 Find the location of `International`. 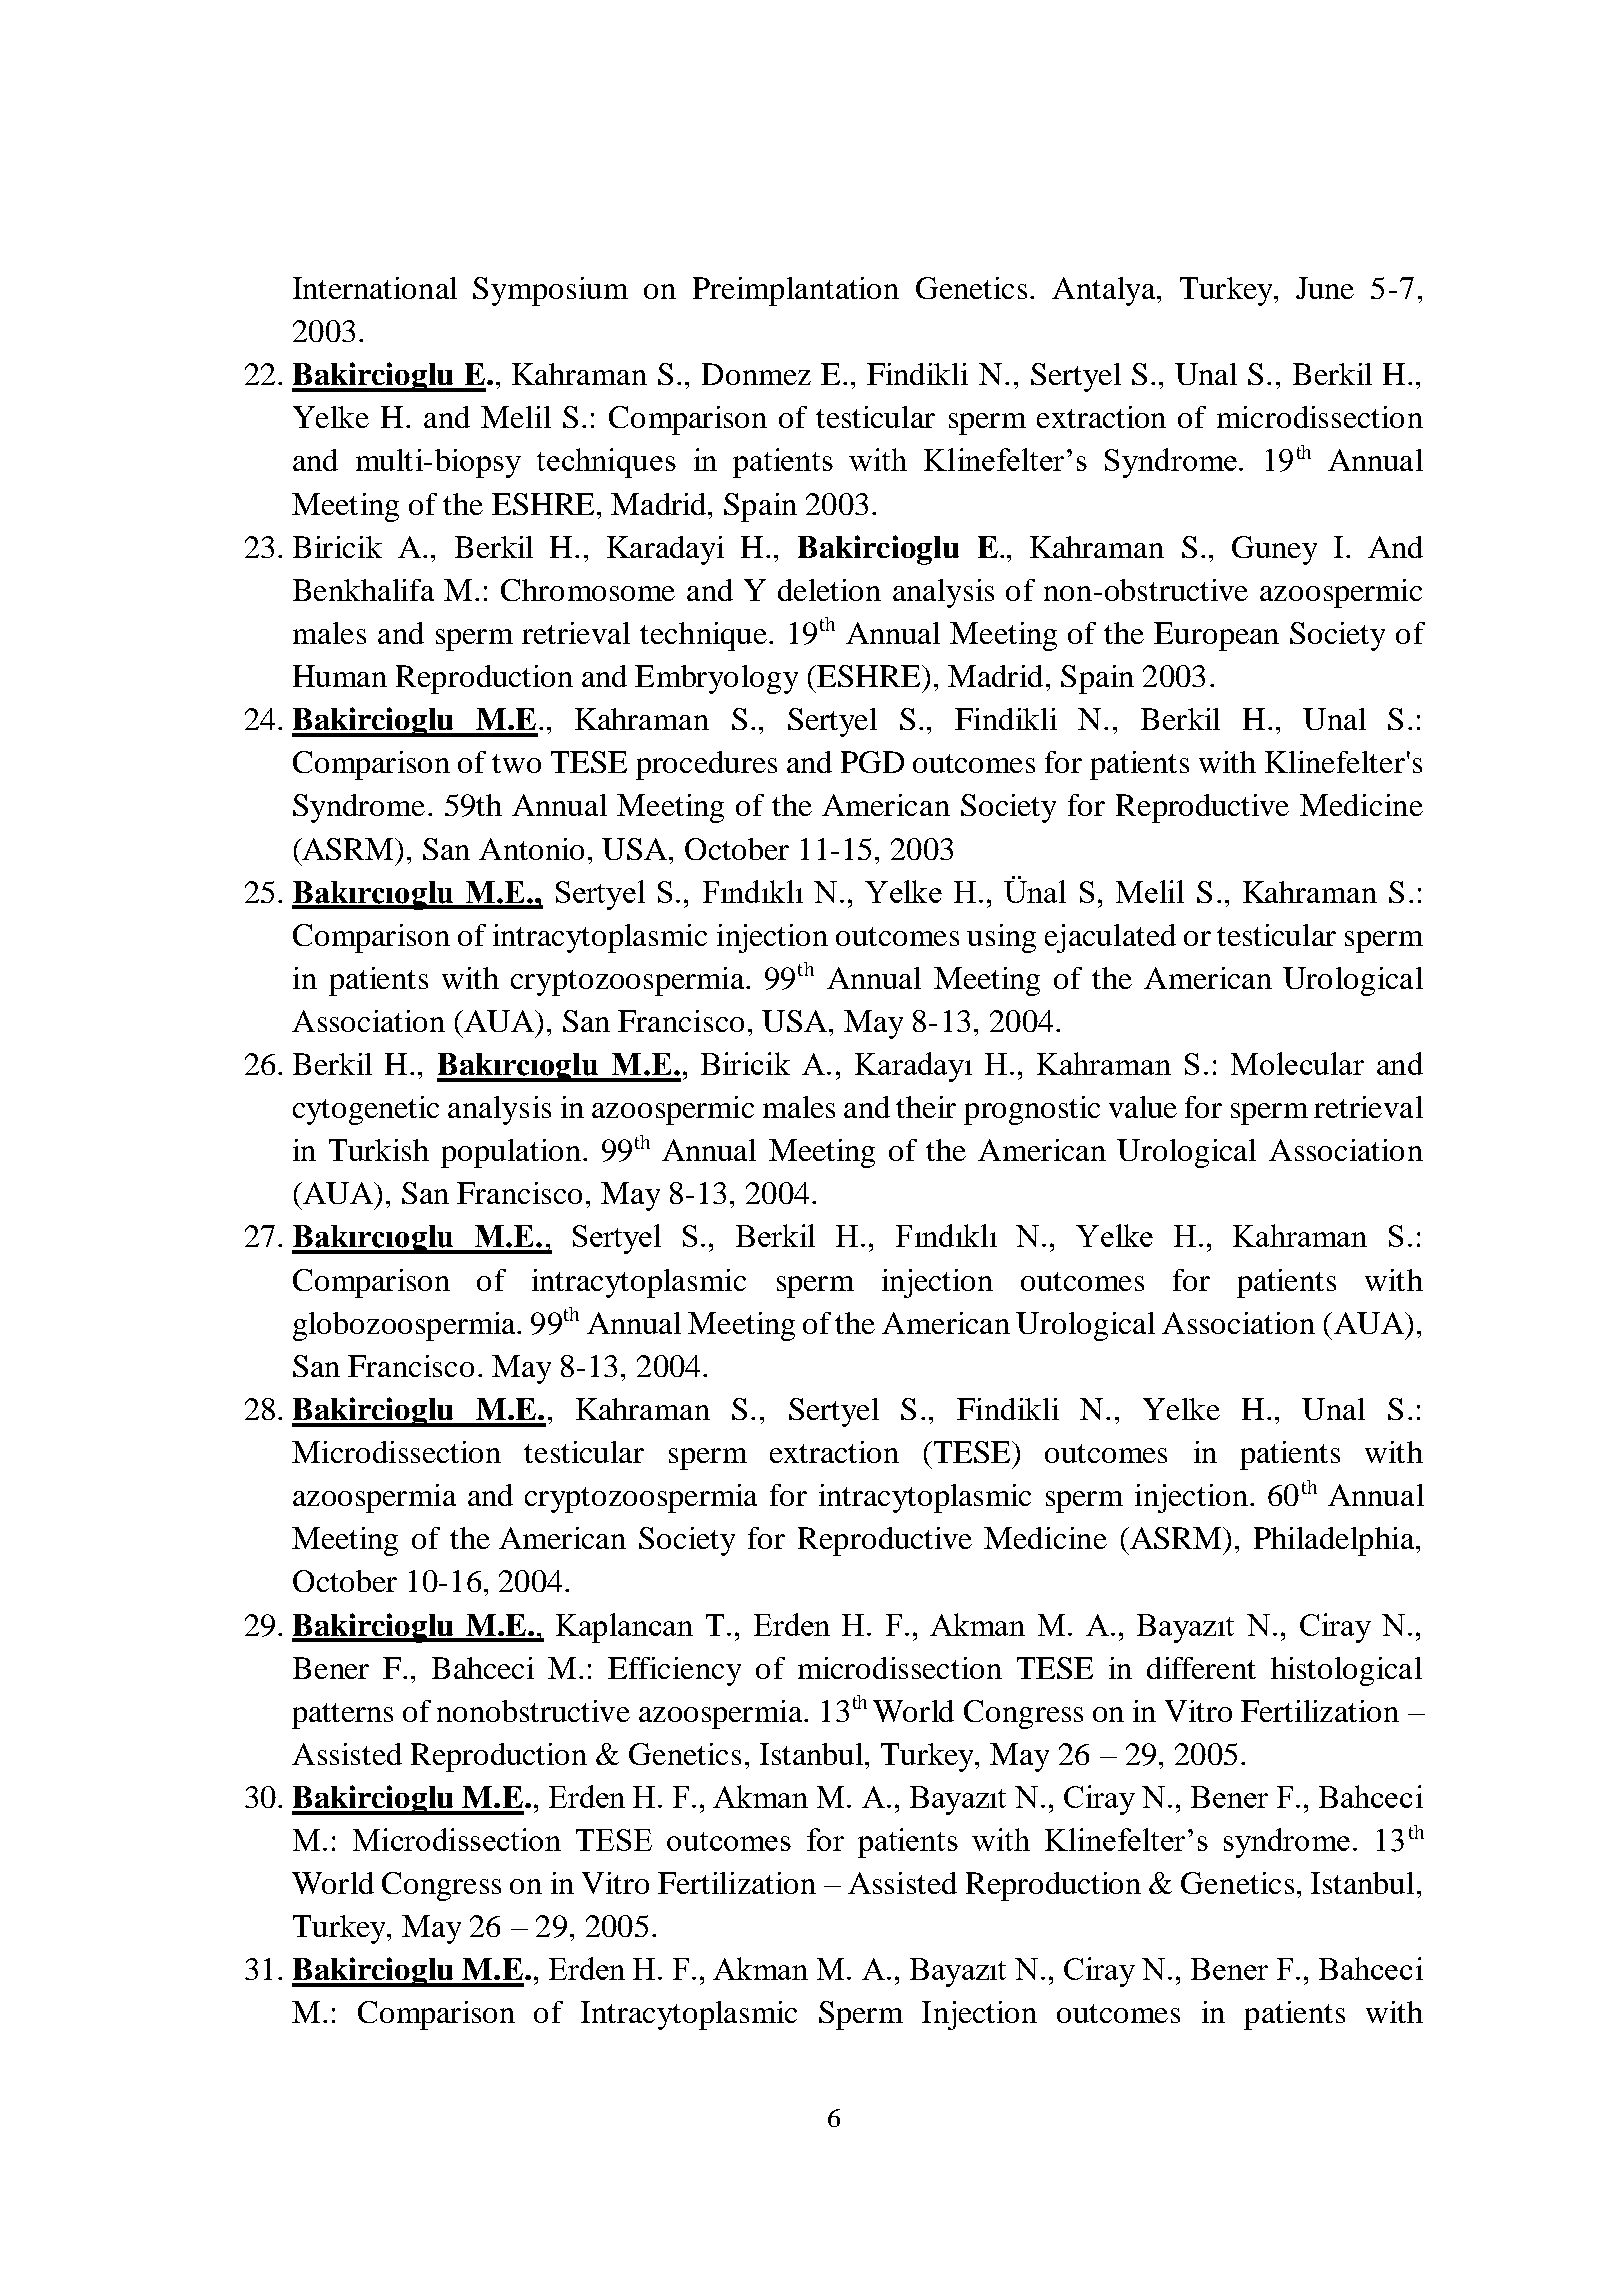

International is located at coordinates (375, 288).
